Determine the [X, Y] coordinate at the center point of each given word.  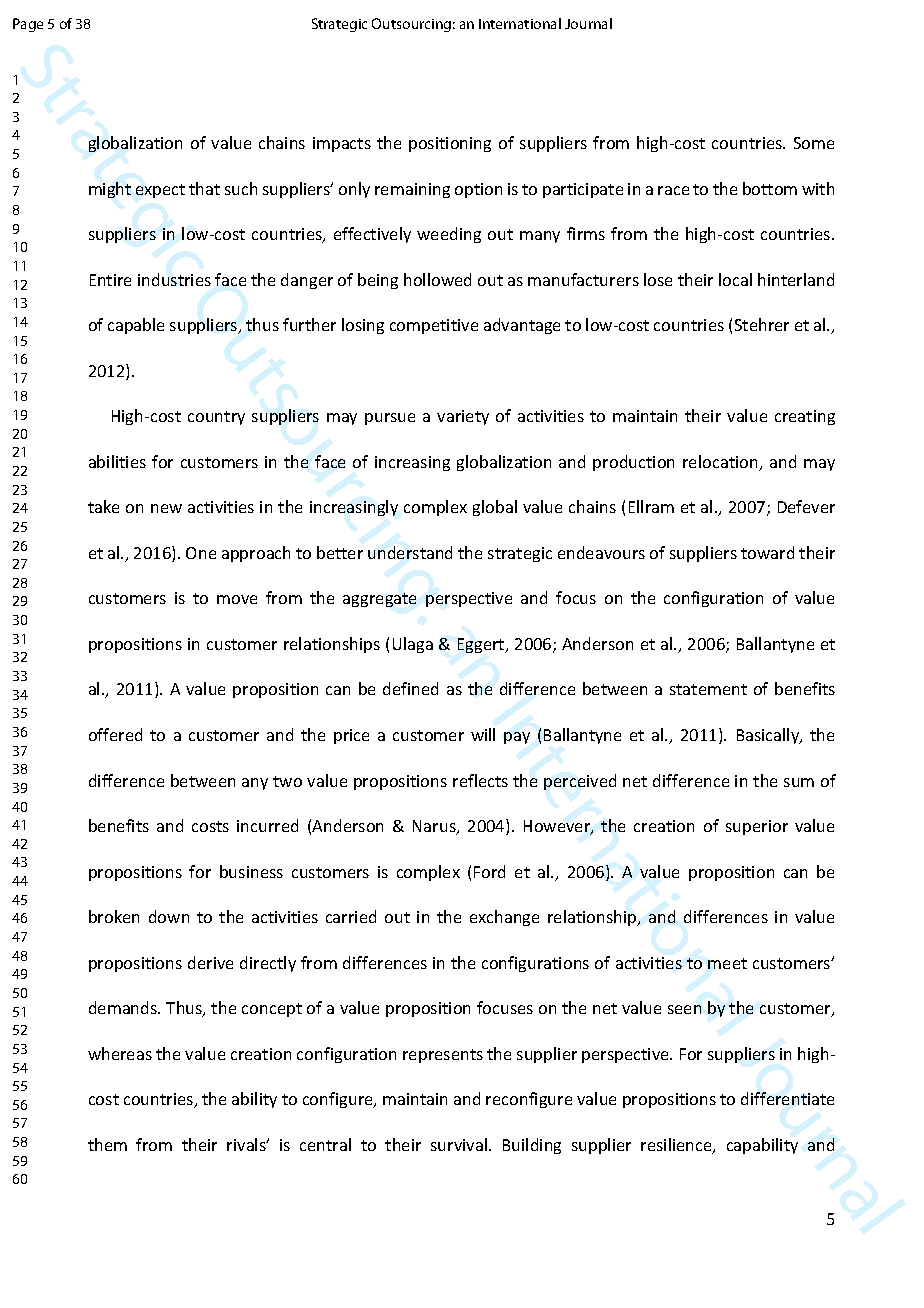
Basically [769, 736]
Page [28, 25]
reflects [480, 780]
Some [814, 143]
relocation [721, 463]
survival [459, 1144]
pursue [390, 419]
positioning [450, 144]
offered [115, 734]
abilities [117, 461]
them [107, 1144]
